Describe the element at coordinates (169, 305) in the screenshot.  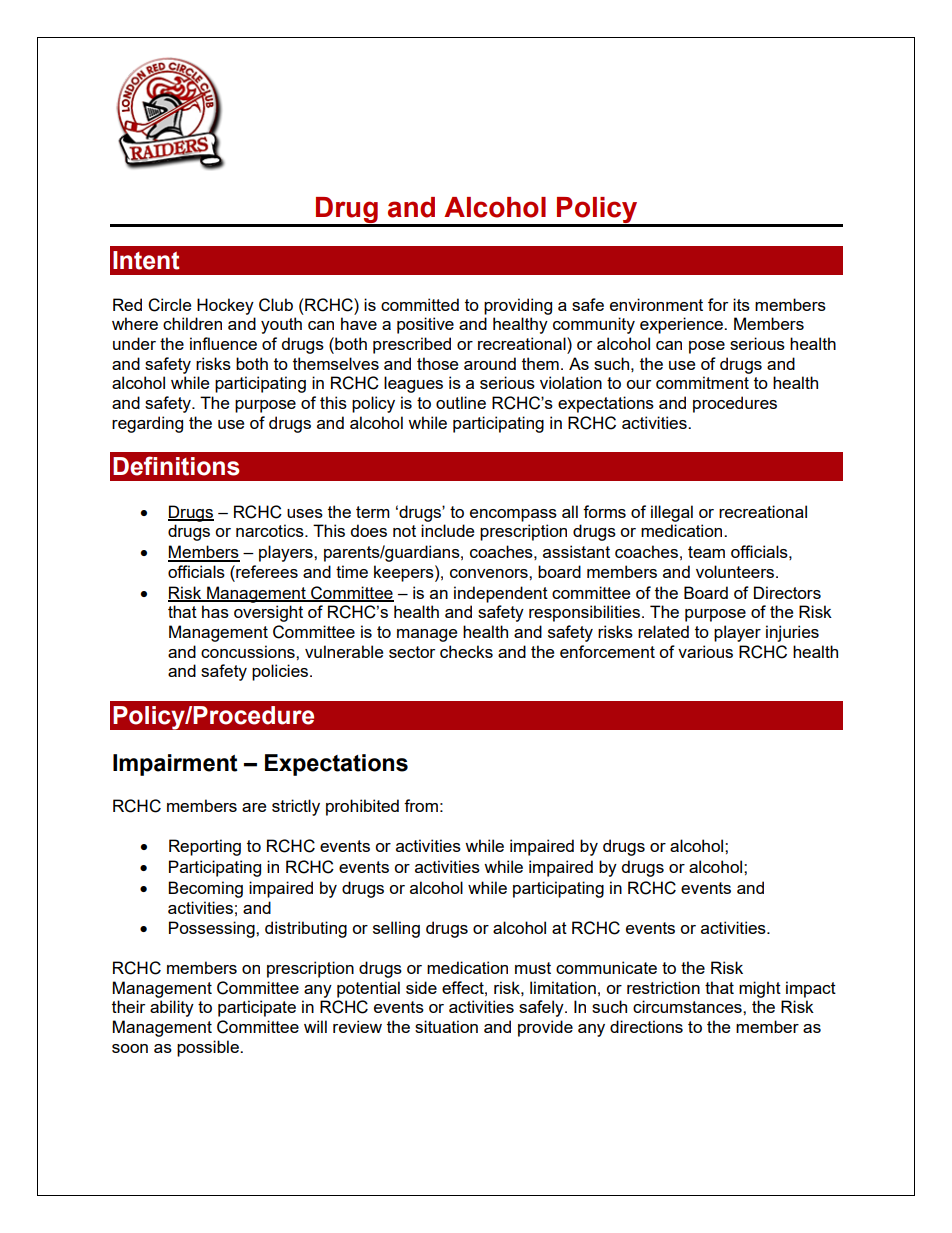
I see `Circle` at that location.
